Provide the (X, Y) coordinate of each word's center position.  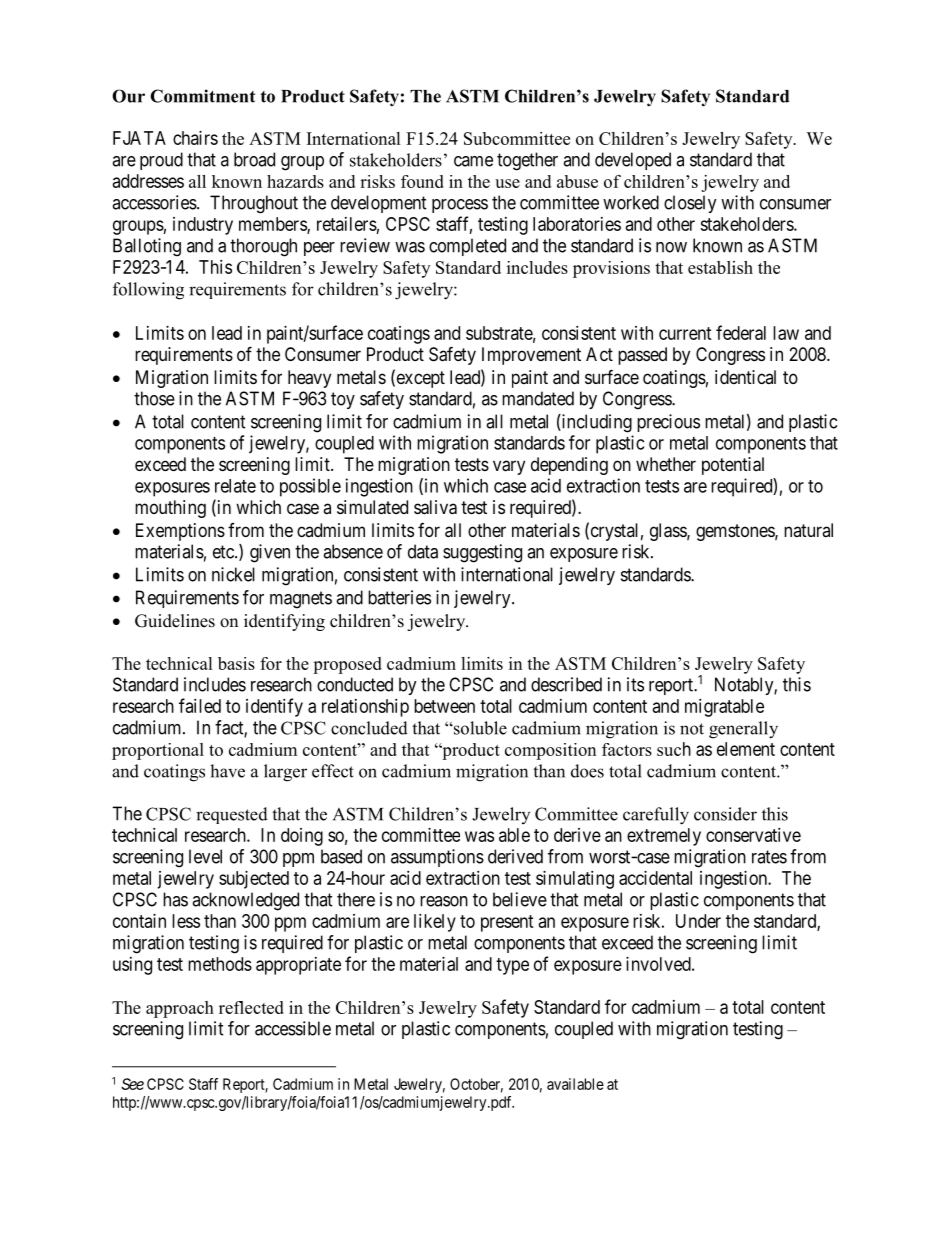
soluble (479, 728)
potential (733, 466)
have (227, 771)
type (512, 966)
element (746, 749)
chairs (195, 138)
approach (180, 1009)
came (473, 161)
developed (633, 161)
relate (235, 486)
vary (509, 467)
